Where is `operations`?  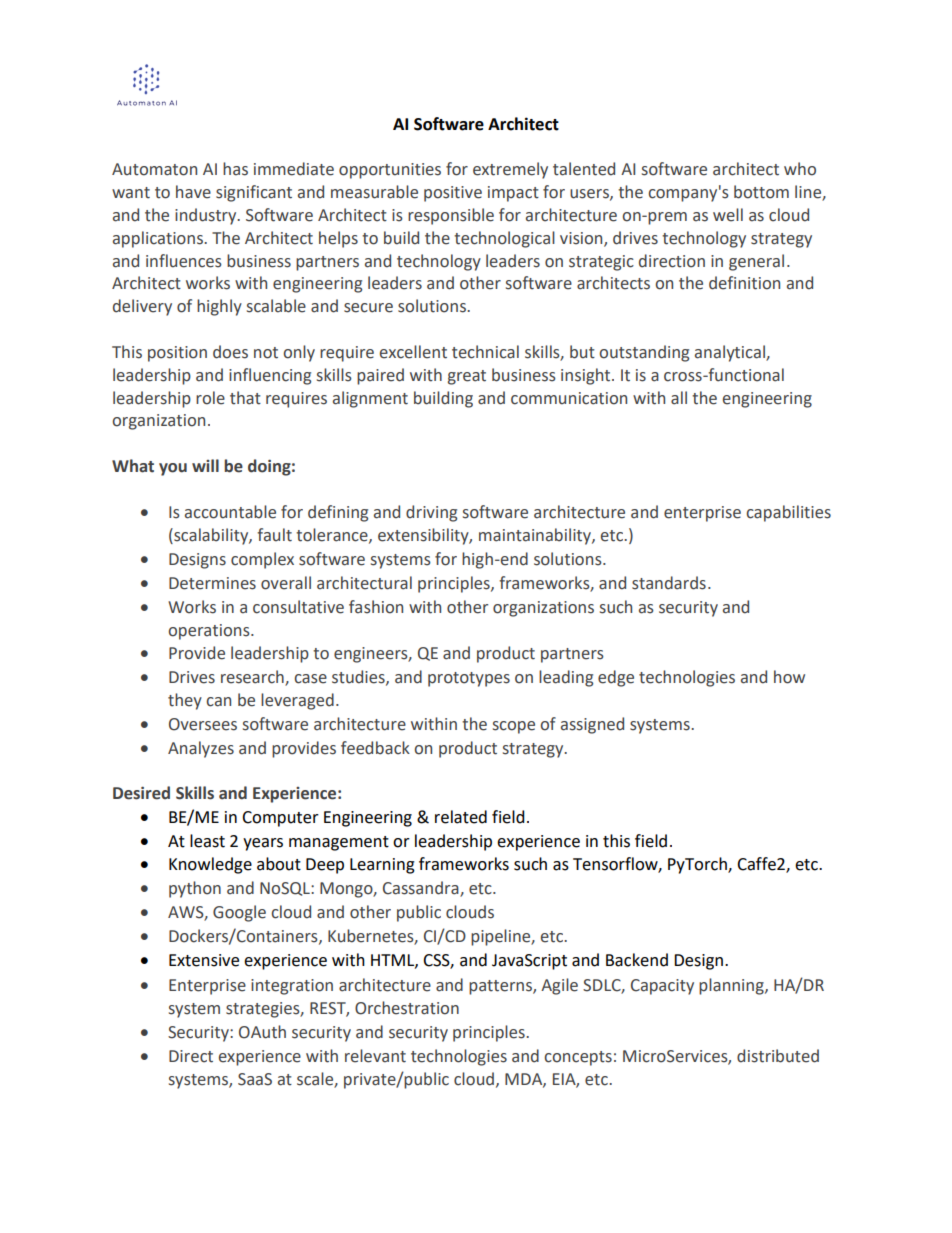
operations is located at coordinates (210, 632).
